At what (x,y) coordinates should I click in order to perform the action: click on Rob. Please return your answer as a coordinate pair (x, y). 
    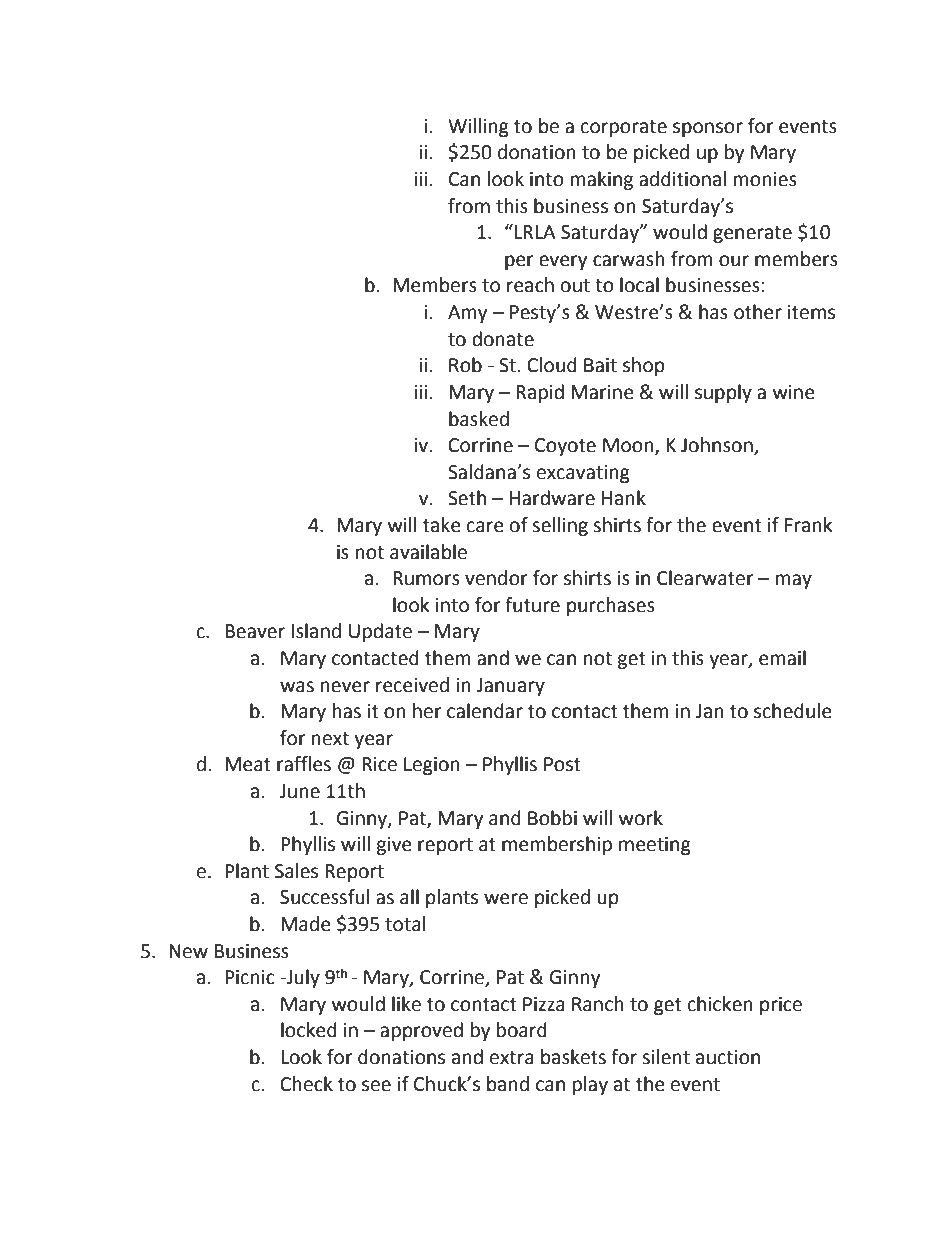
    Looking at the image, I should click on (465, 365).
